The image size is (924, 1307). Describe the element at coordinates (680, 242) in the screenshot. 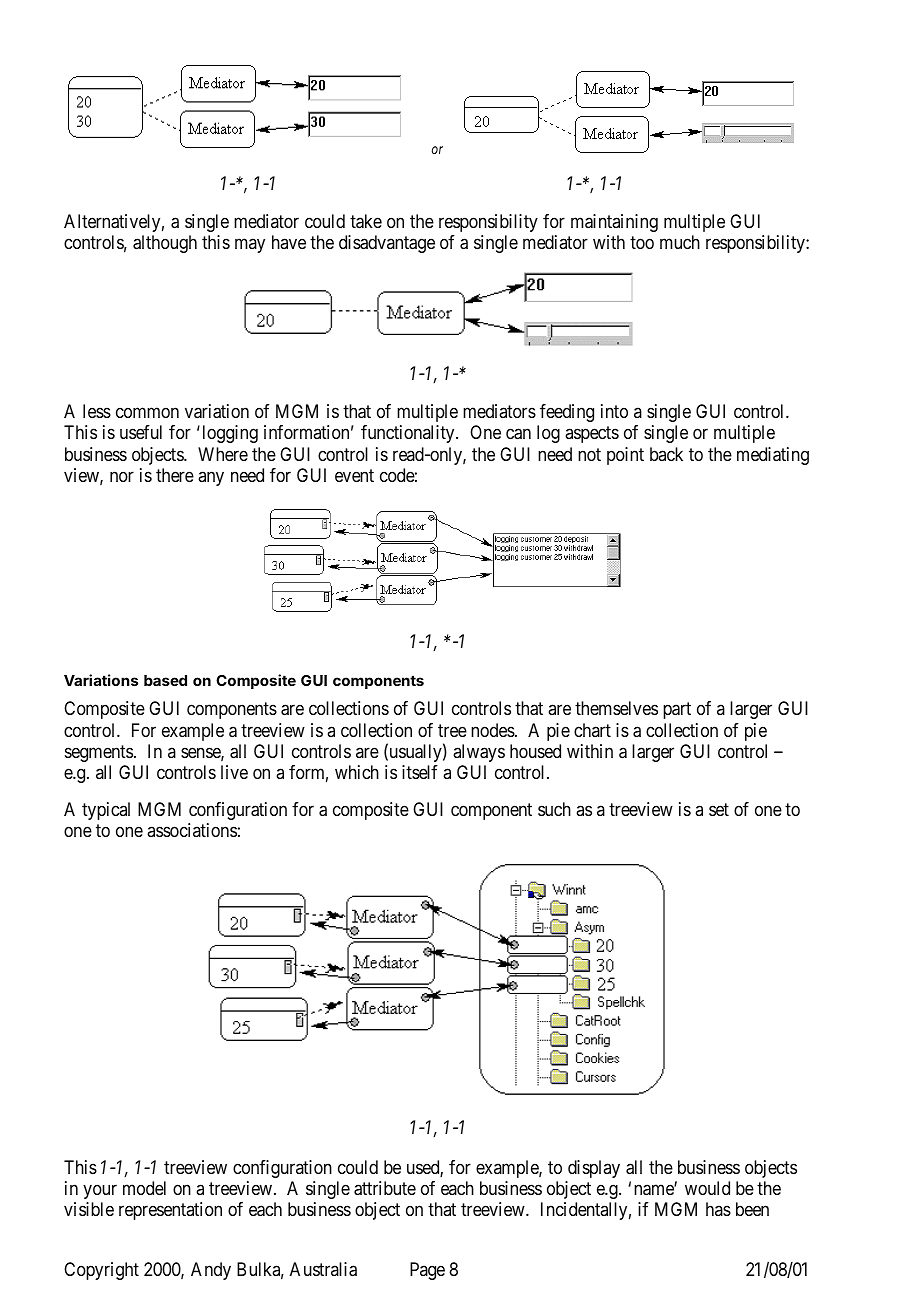

I see `much` at that location.
